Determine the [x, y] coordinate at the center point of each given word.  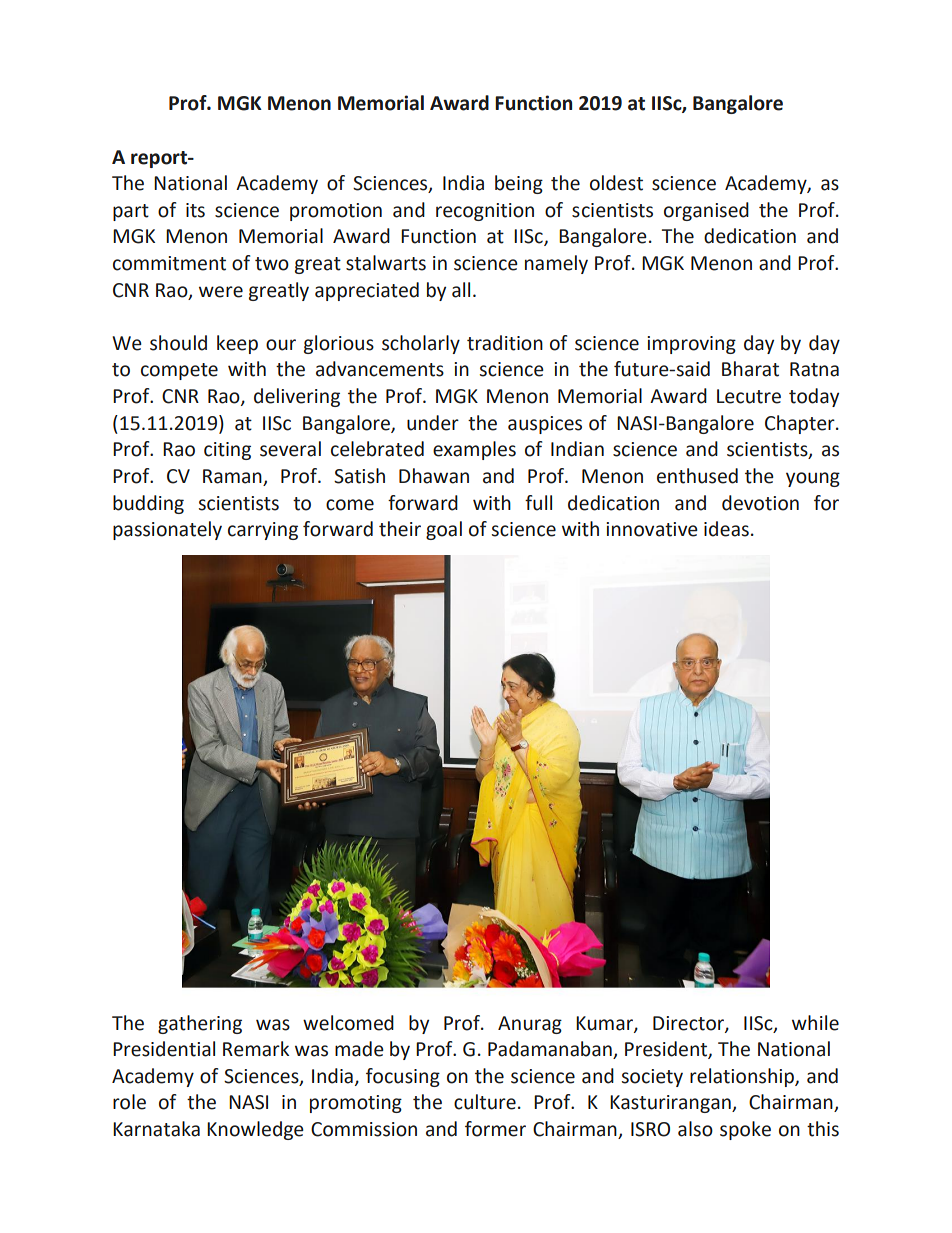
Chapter [801, 424]
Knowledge [255, 1130]
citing [227, 451]
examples [474, 450]
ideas [726, 529]
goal [444, 530]
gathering [200, 1024]
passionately [167, 530]
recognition [485, 212]
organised [706, 211]
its [195, 210]
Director [689, 1024]
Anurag [530, 1025]
